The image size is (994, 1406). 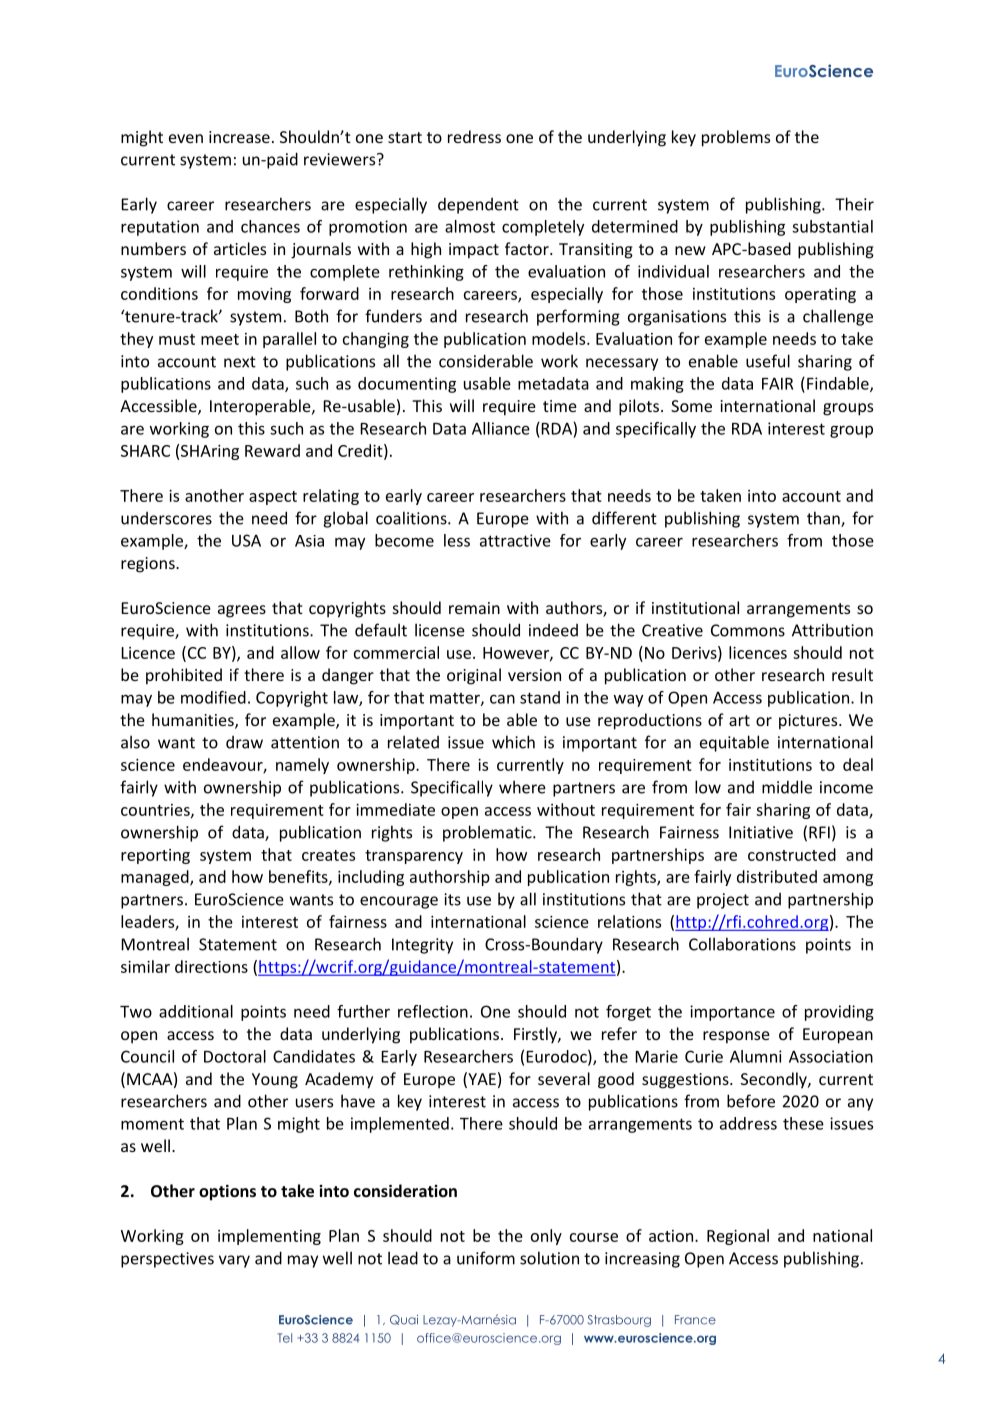 What do you see at coordinates (239, 137) in the screenshot?
I see `increase` at bounding box center [239, 137].
